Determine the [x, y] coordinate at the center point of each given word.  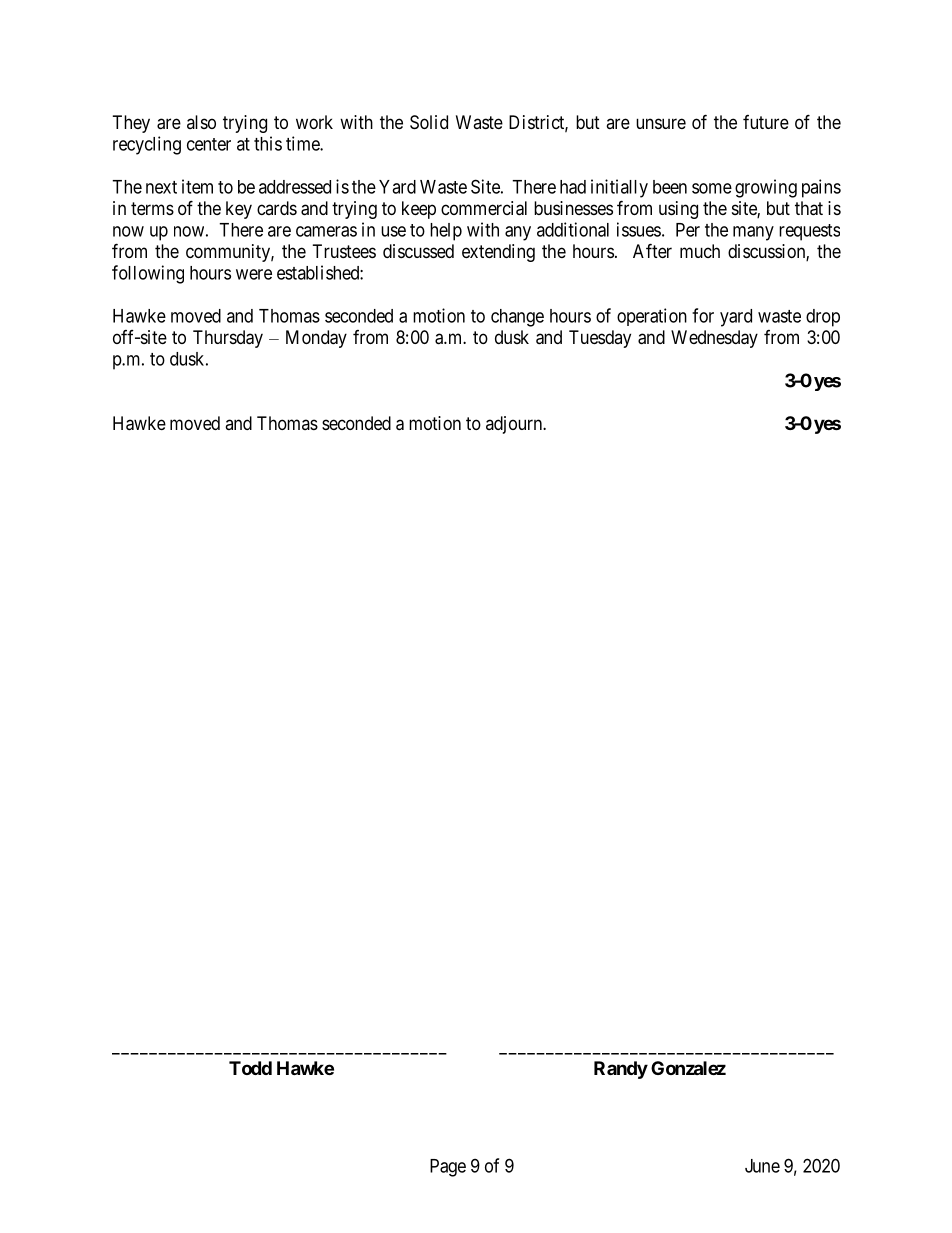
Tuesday [600, 339]
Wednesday [714, 339]
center [209, 144]
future [766, 122]
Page [448, 1168]
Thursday [228, 339]
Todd [250, 1068]
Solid [429, 122]
